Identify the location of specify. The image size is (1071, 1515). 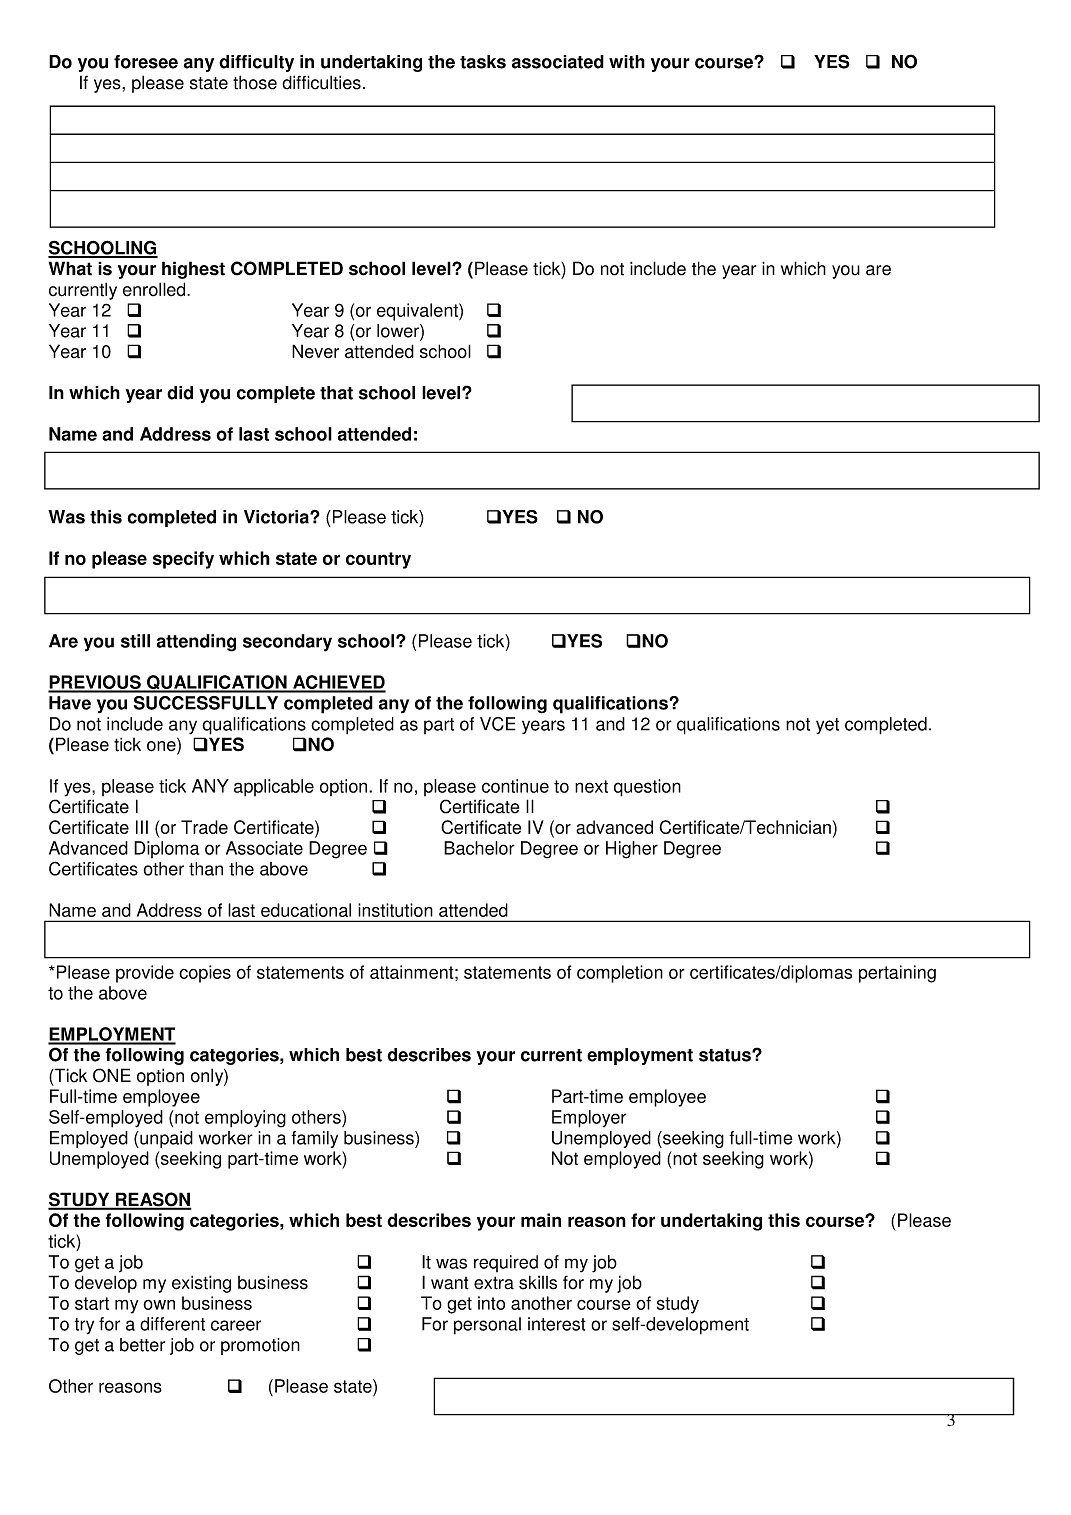
(183, 560).
